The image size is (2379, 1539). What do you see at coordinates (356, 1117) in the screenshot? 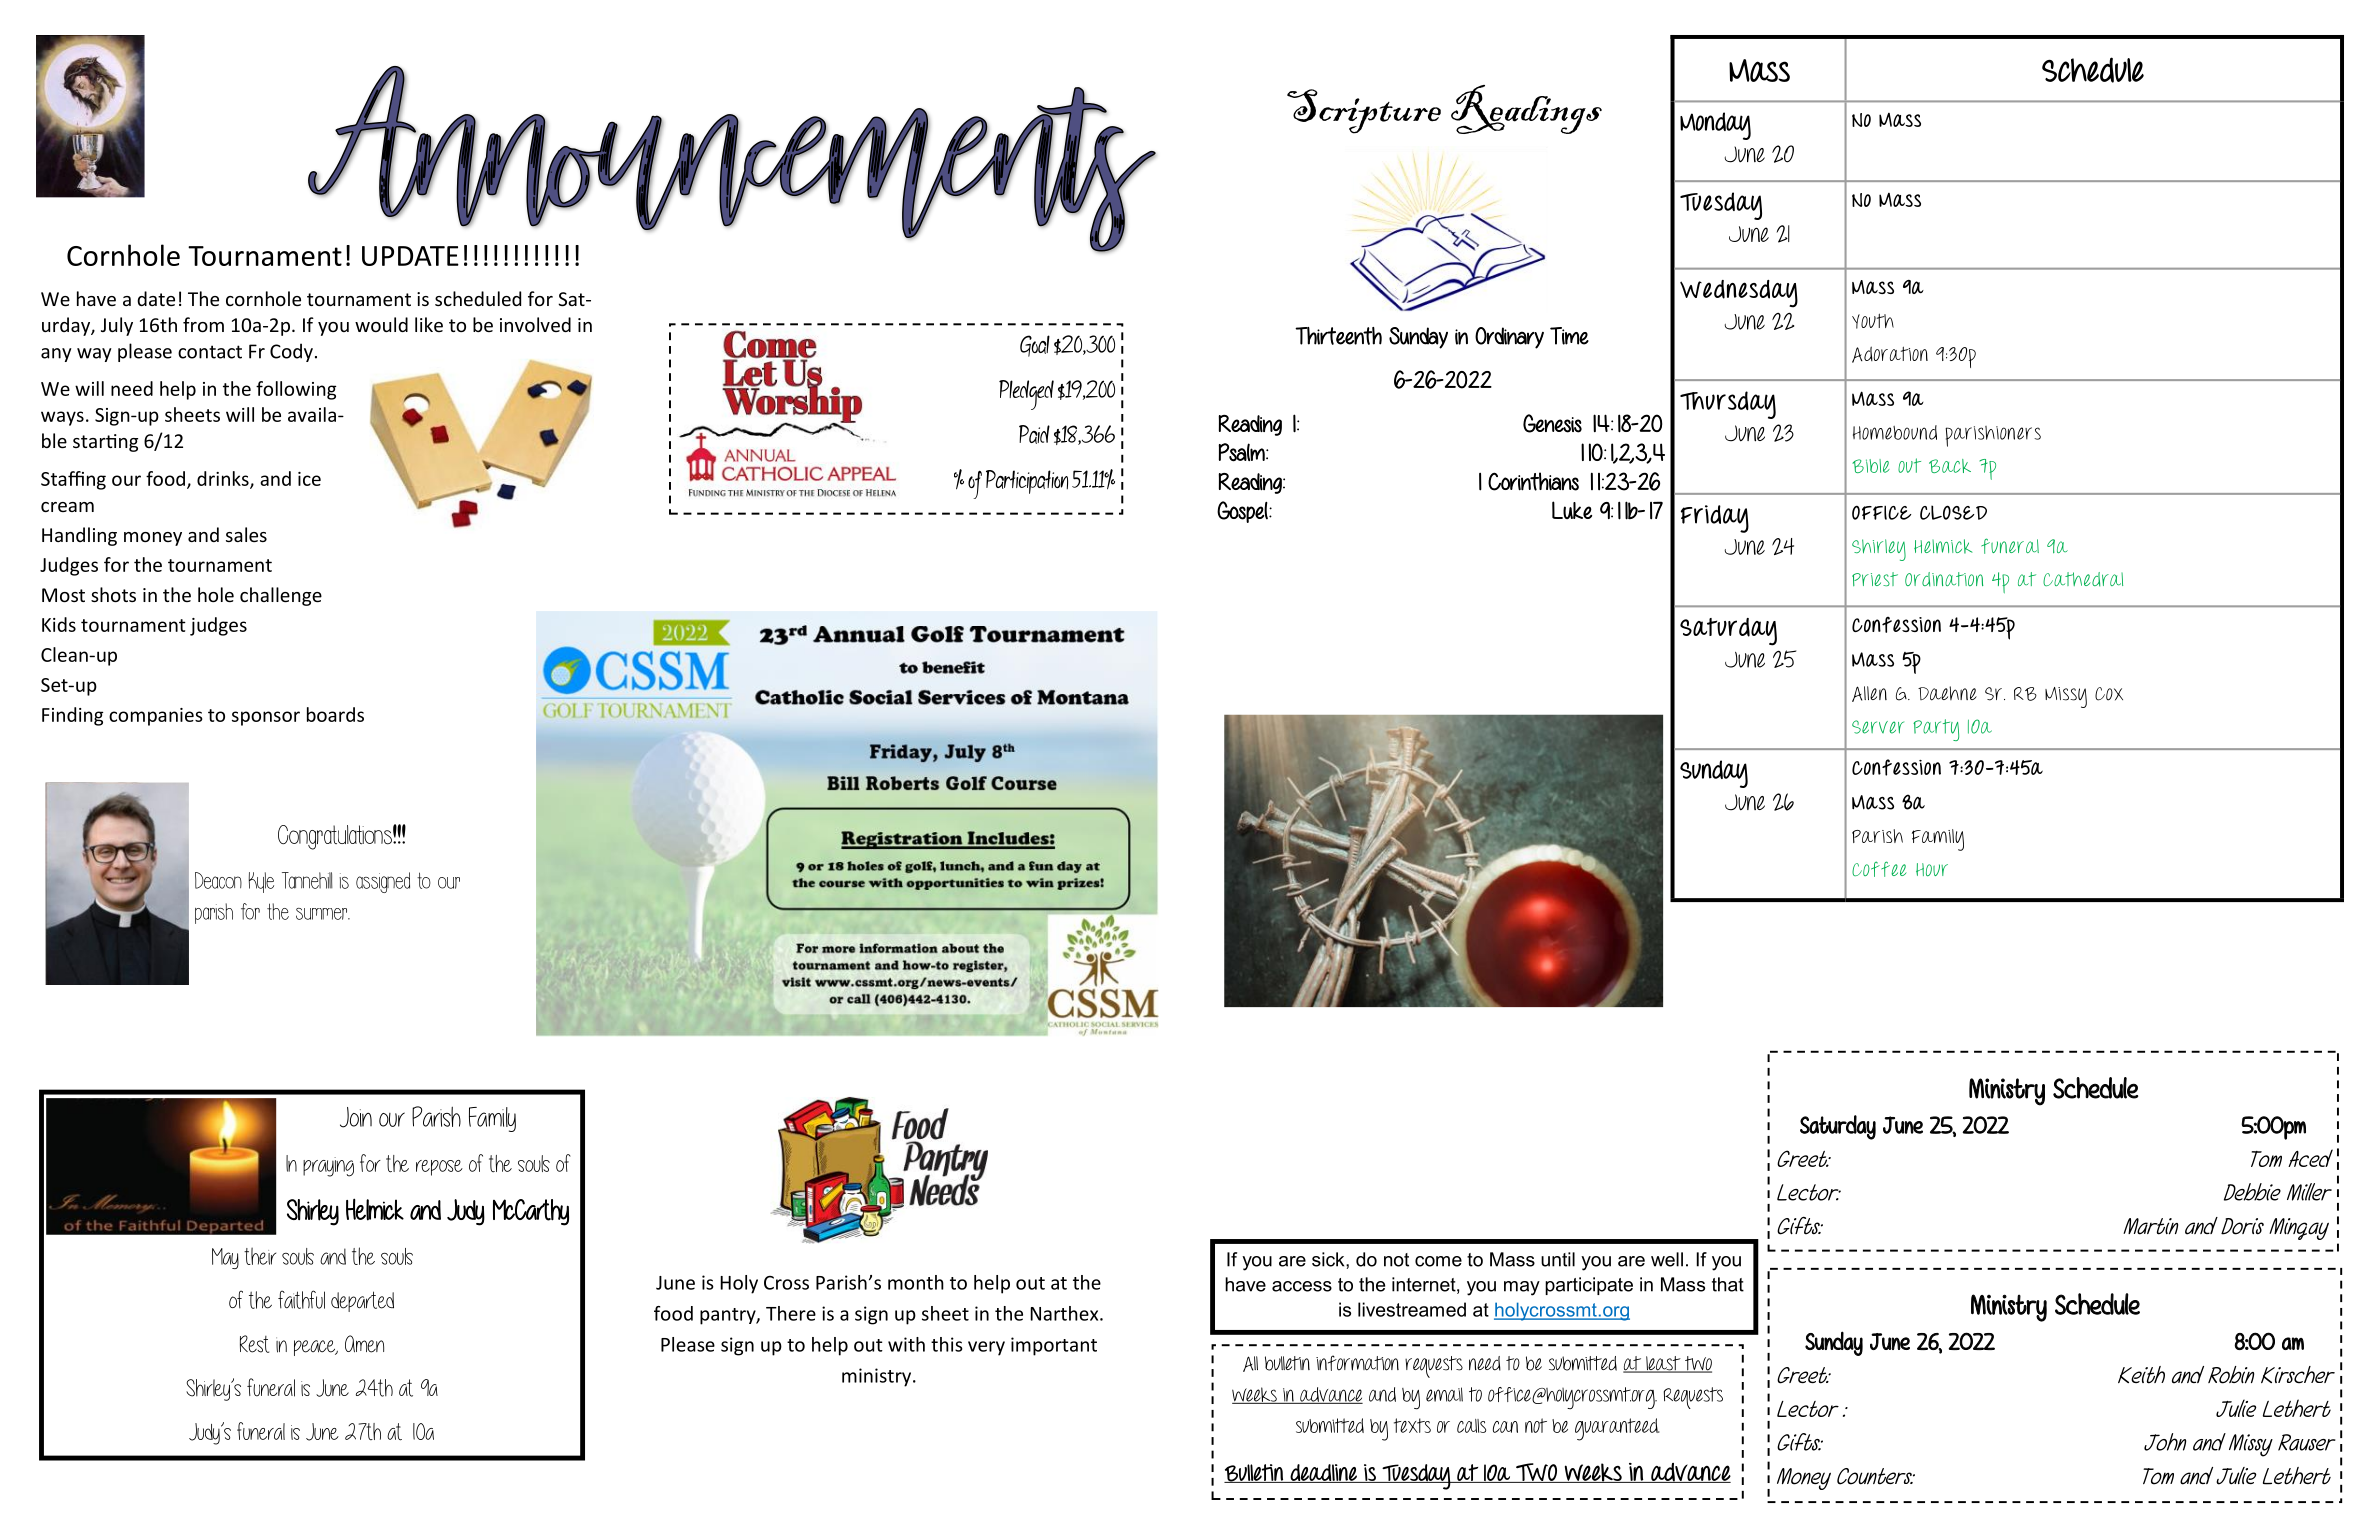
I see `Join` at bounding box center [356, 1117].
